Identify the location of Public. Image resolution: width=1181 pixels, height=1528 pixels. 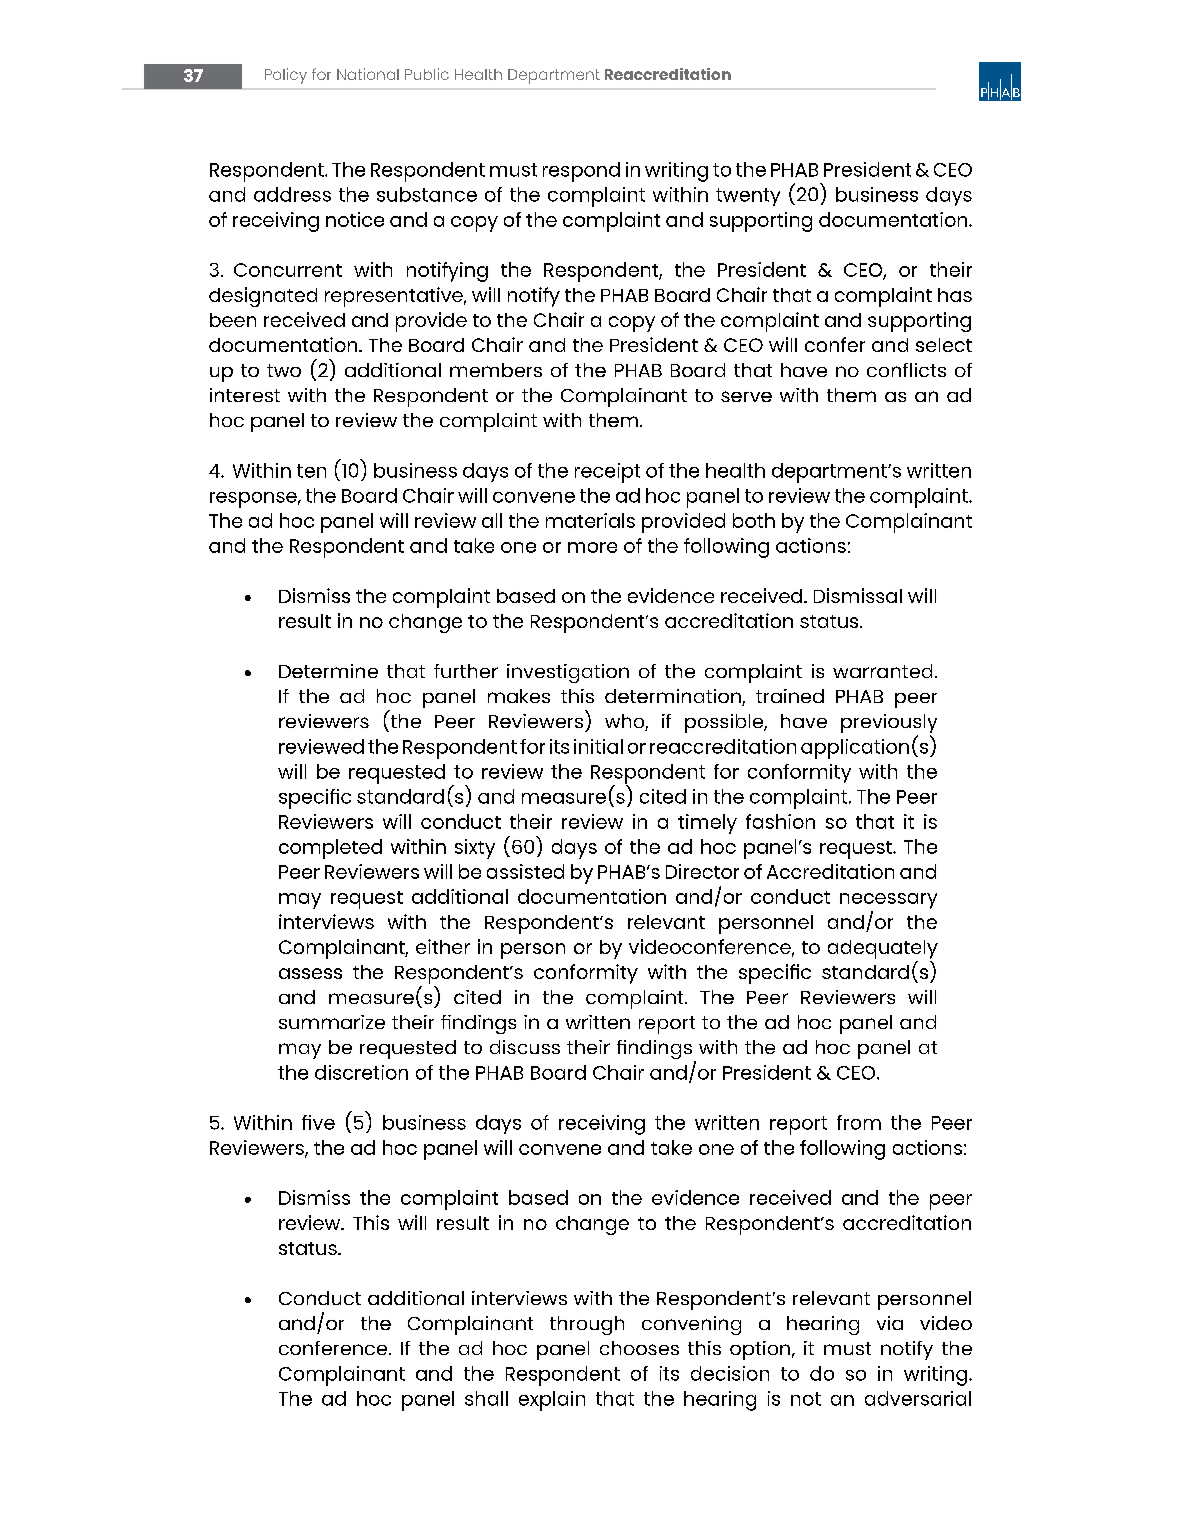
(427, 74).
